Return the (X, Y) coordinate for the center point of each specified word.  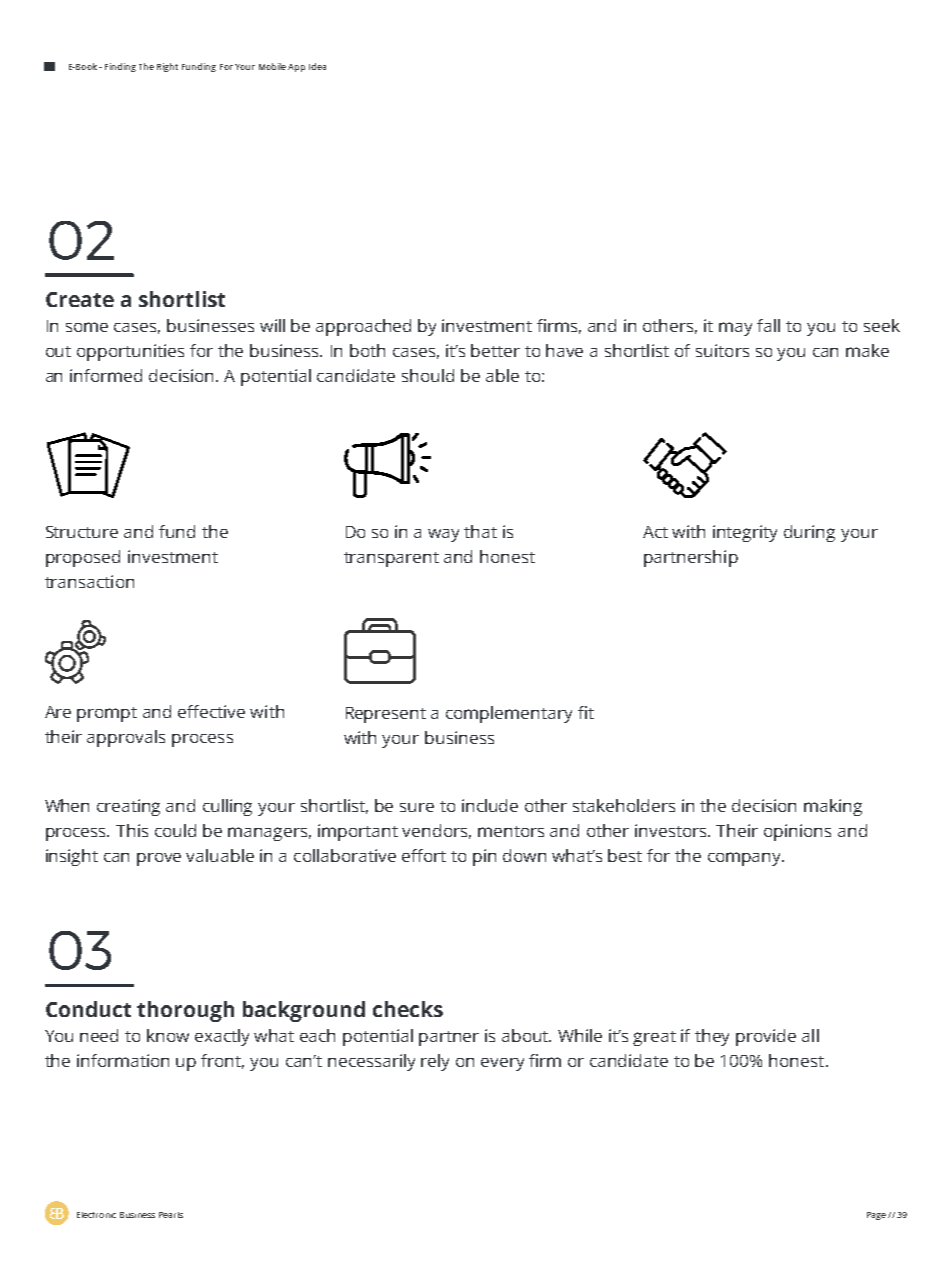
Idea (317, 66)
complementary (509, 714)
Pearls (171, 1215)
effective (211, 711)
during (809, 533)
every (502, 1064)
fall (768, 325)
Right (167, 67)
